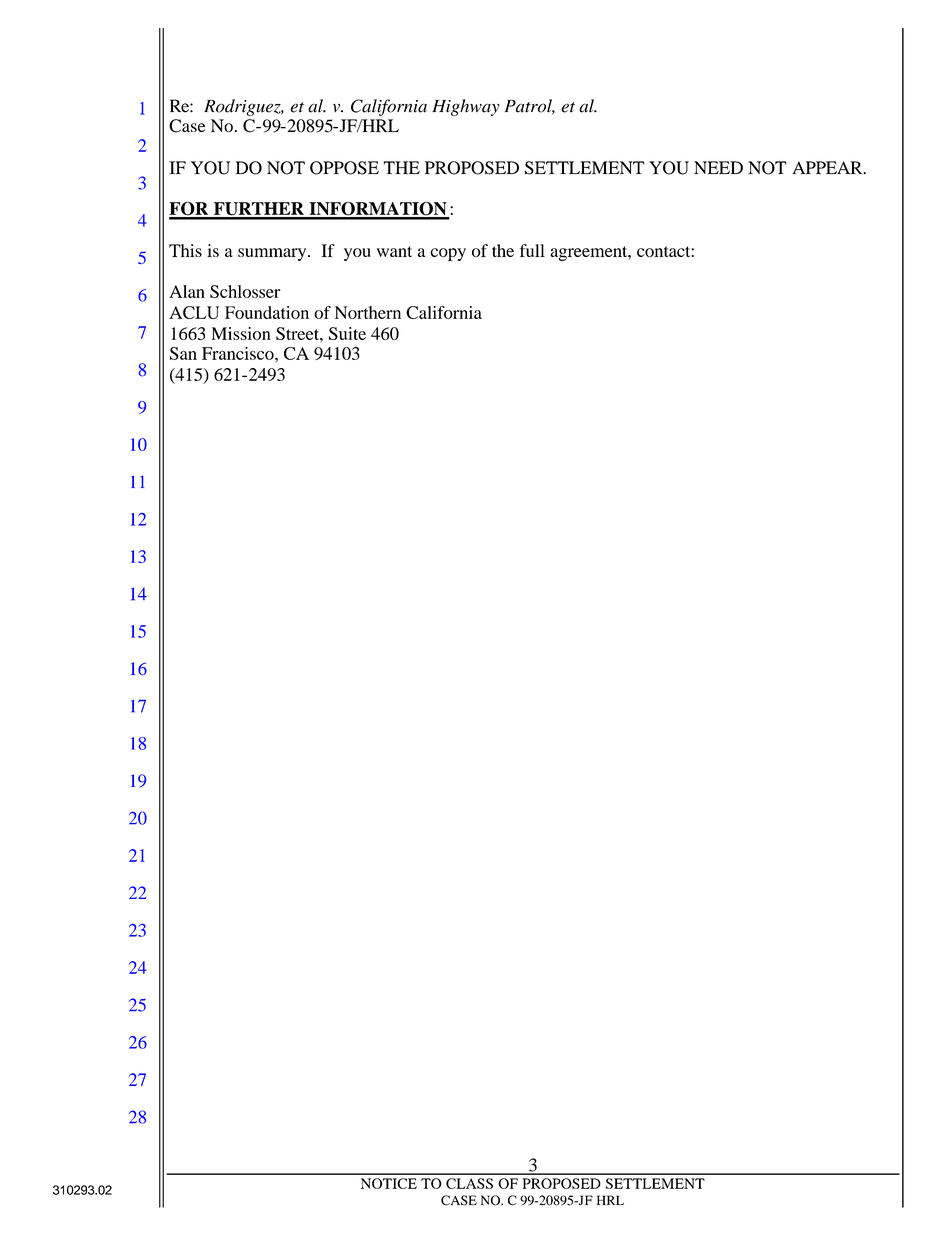  I want to click on Suite, so click(347, 333).
